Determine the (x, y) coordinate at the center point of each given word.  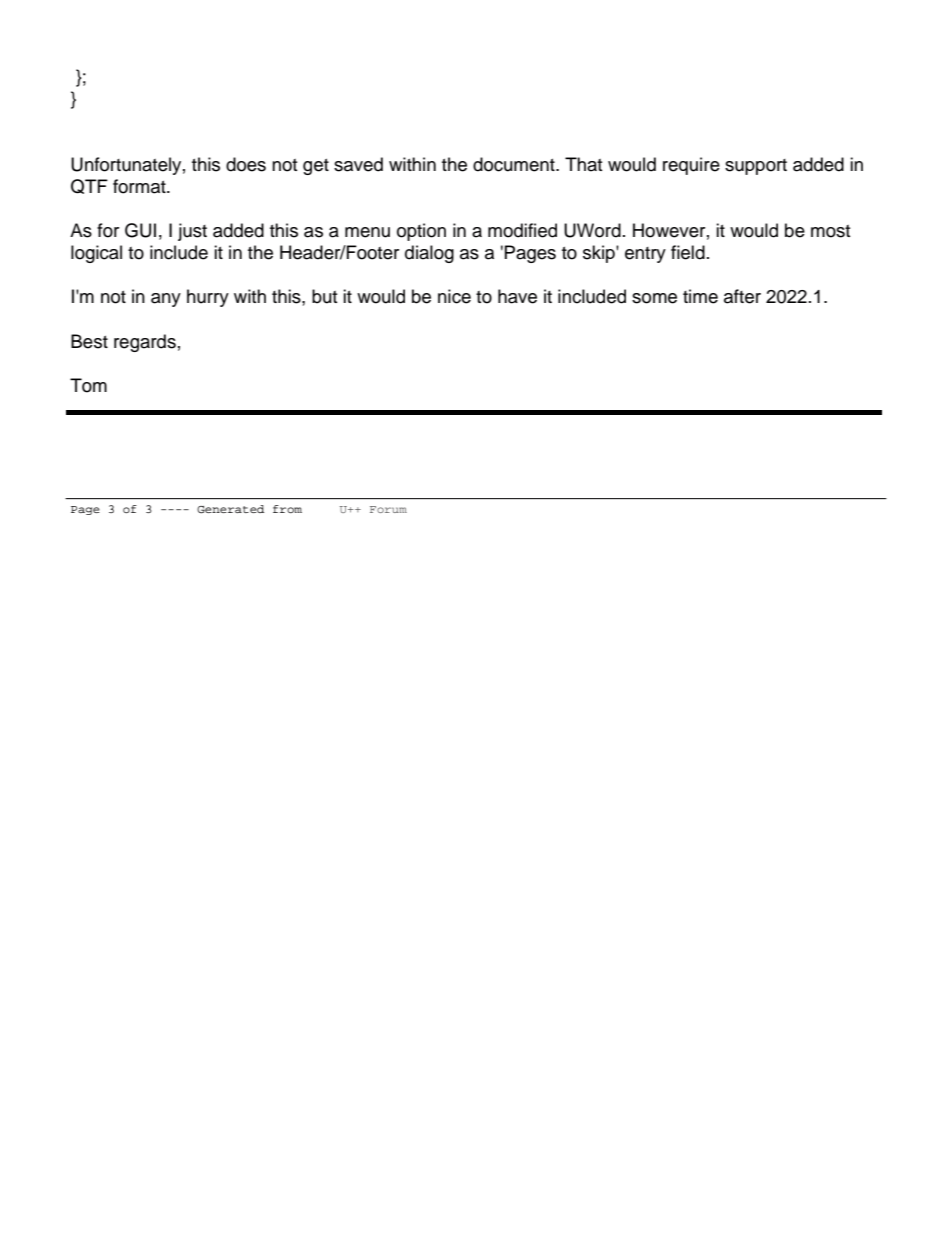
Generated (230, 509)
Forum (388, 509)
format (140, 186)
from (287, 509)
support (756, 167)
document (515, 164)
